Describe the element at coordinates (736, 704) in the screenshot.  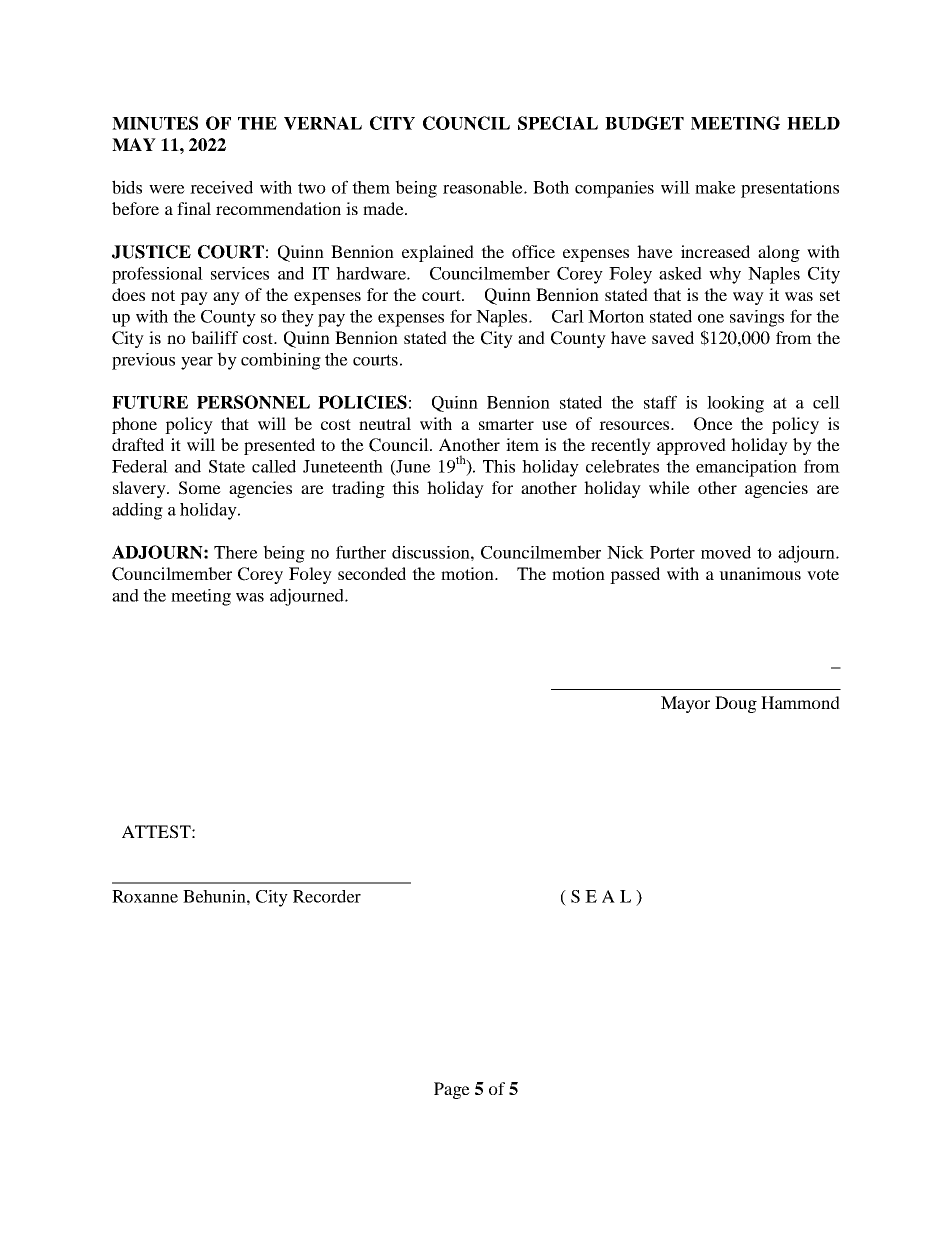
I see `Doug` at that location.
